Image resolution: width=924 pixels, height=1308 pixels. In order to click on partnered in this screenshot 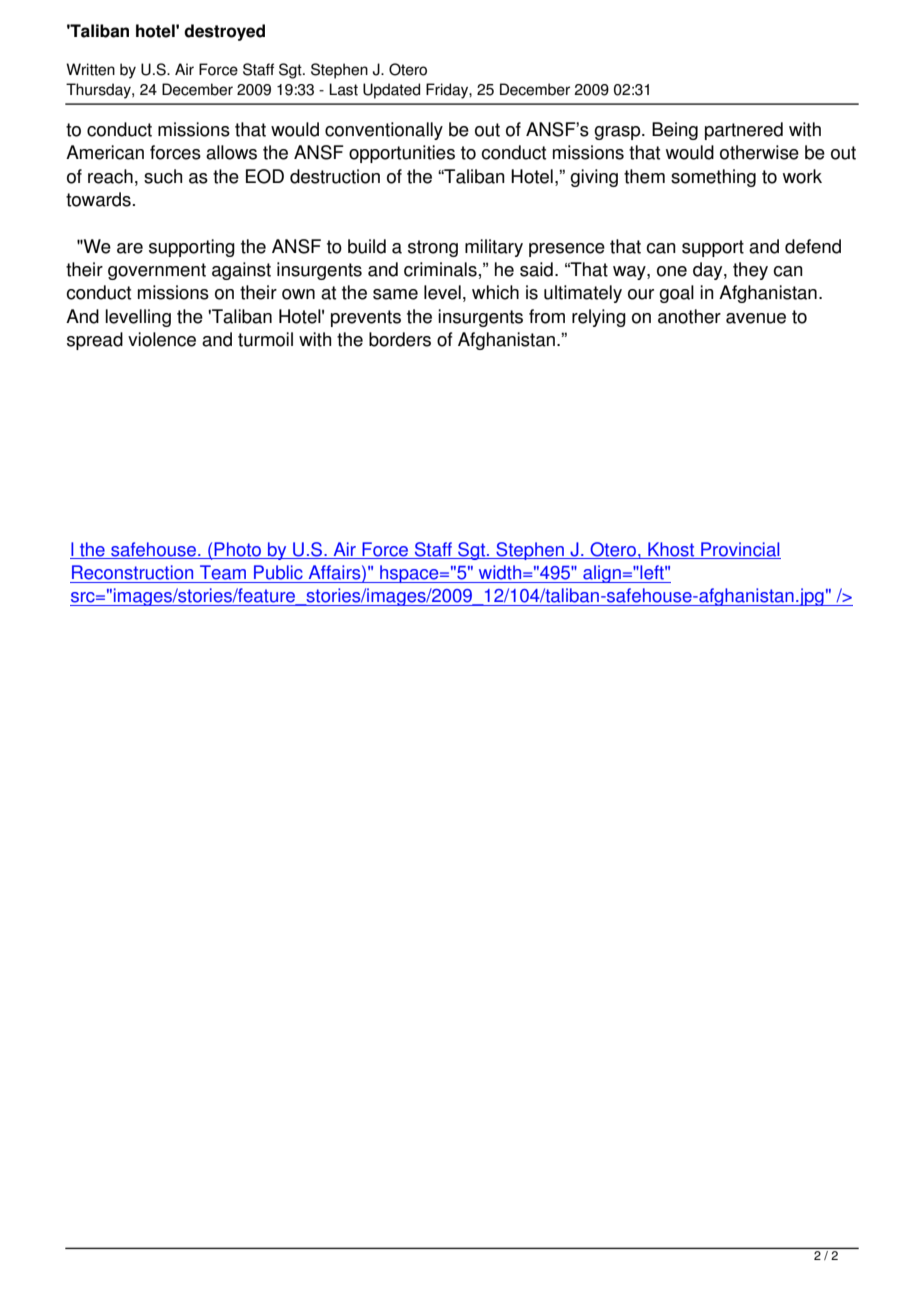, I will do `click(744, 131)`.
